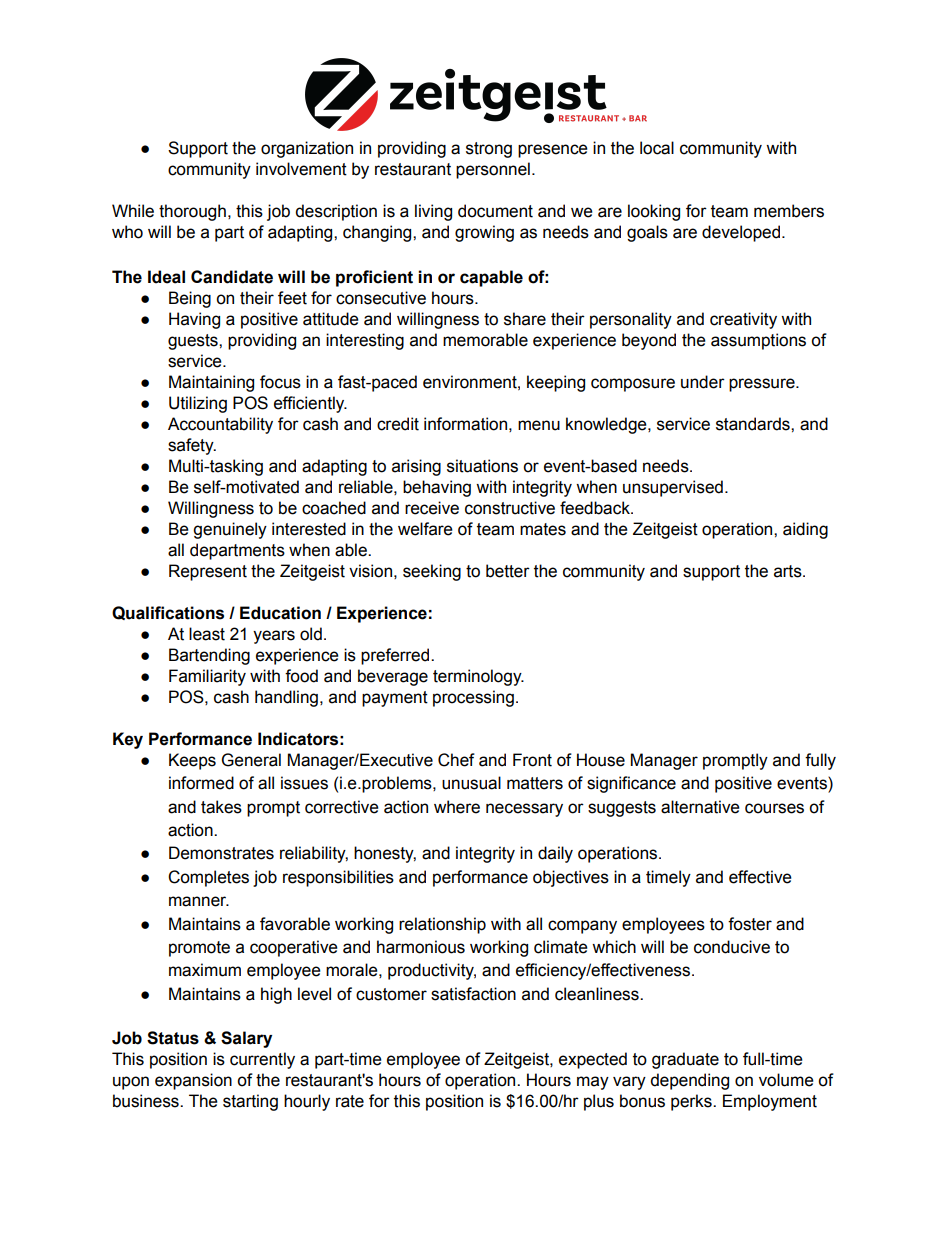  What do you see at coordinates (525, 319) in the screenshot?
I see `share` at bounding box center [525, 319].
